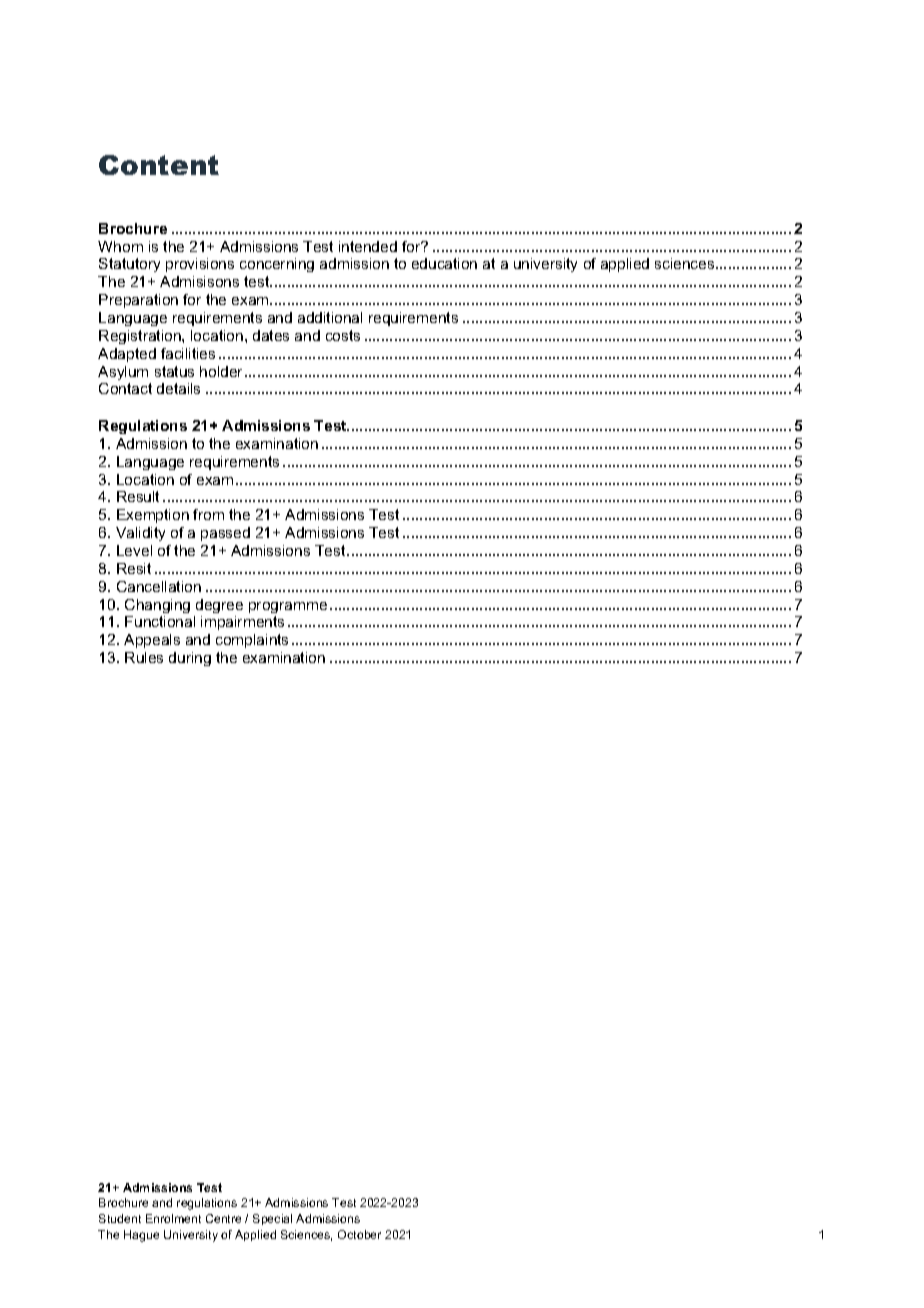 Image resolution: width=924 pixels, height=1308 pixels. I want to click on passed, so click(225, 534).
